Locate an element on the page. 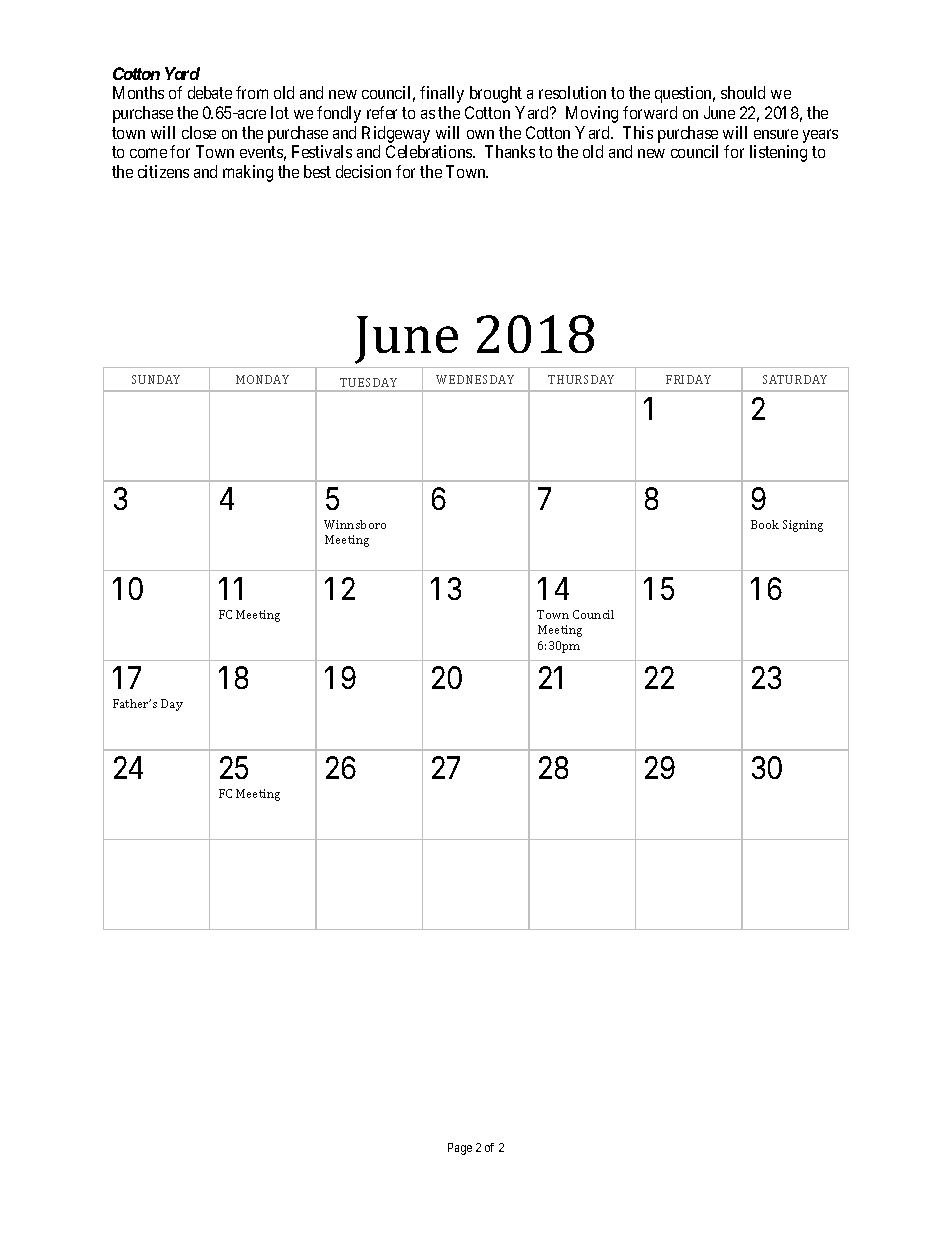  FRIDAY is located at coordinates (688, 379).
